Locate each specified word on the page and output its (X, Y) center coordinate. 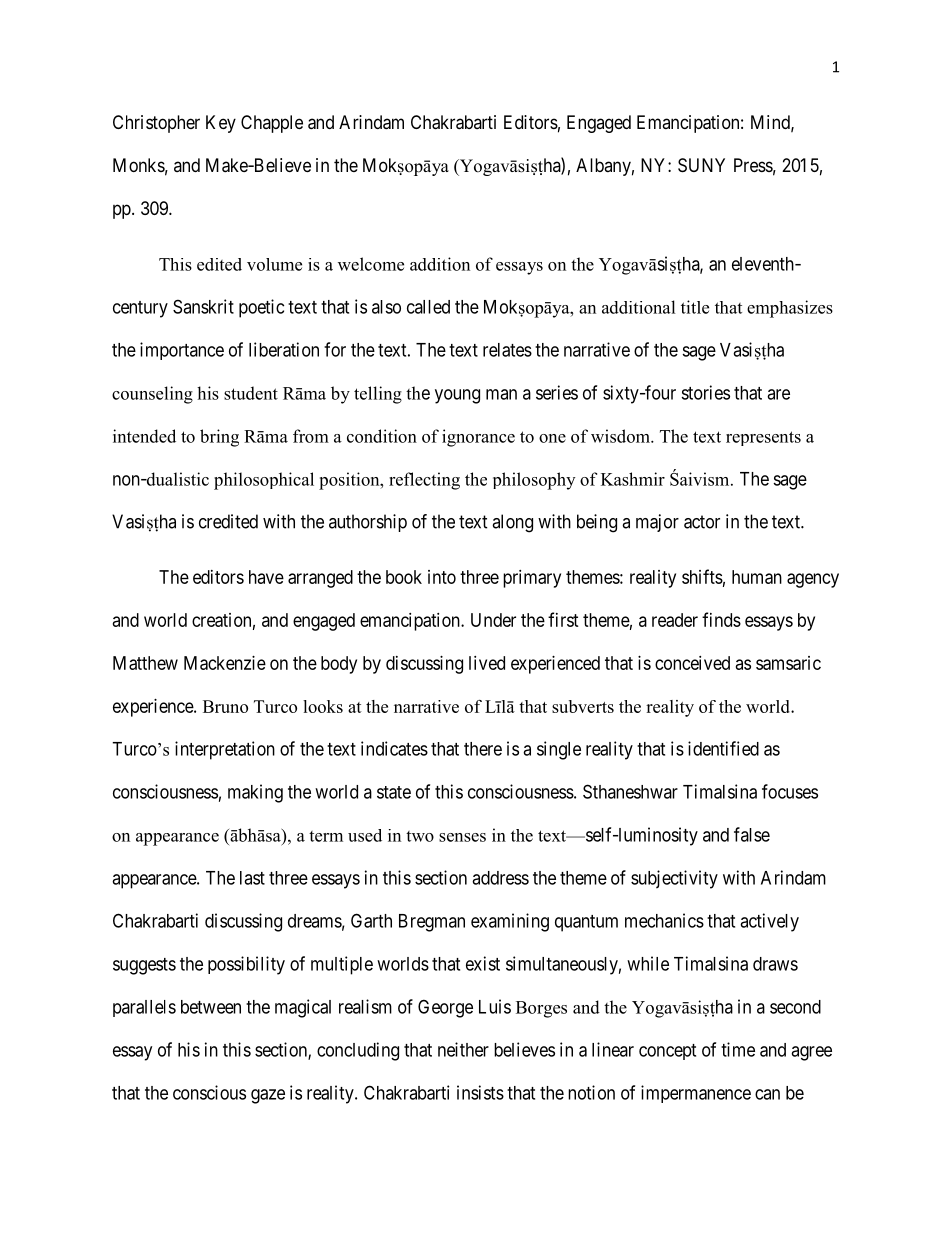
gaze (268, 1096)
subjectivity (674, 879)
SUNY (701, 165)
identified (723, 748)
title (695, 307)
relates (507, 350)
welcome (371, 264)
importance (182, 351)
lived (487, 663)
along (512, 523)
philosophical (264, 481)
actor (702, 522)
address (500, 878)
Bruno (225, 706)
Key (221, 124)
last (252, 878)
